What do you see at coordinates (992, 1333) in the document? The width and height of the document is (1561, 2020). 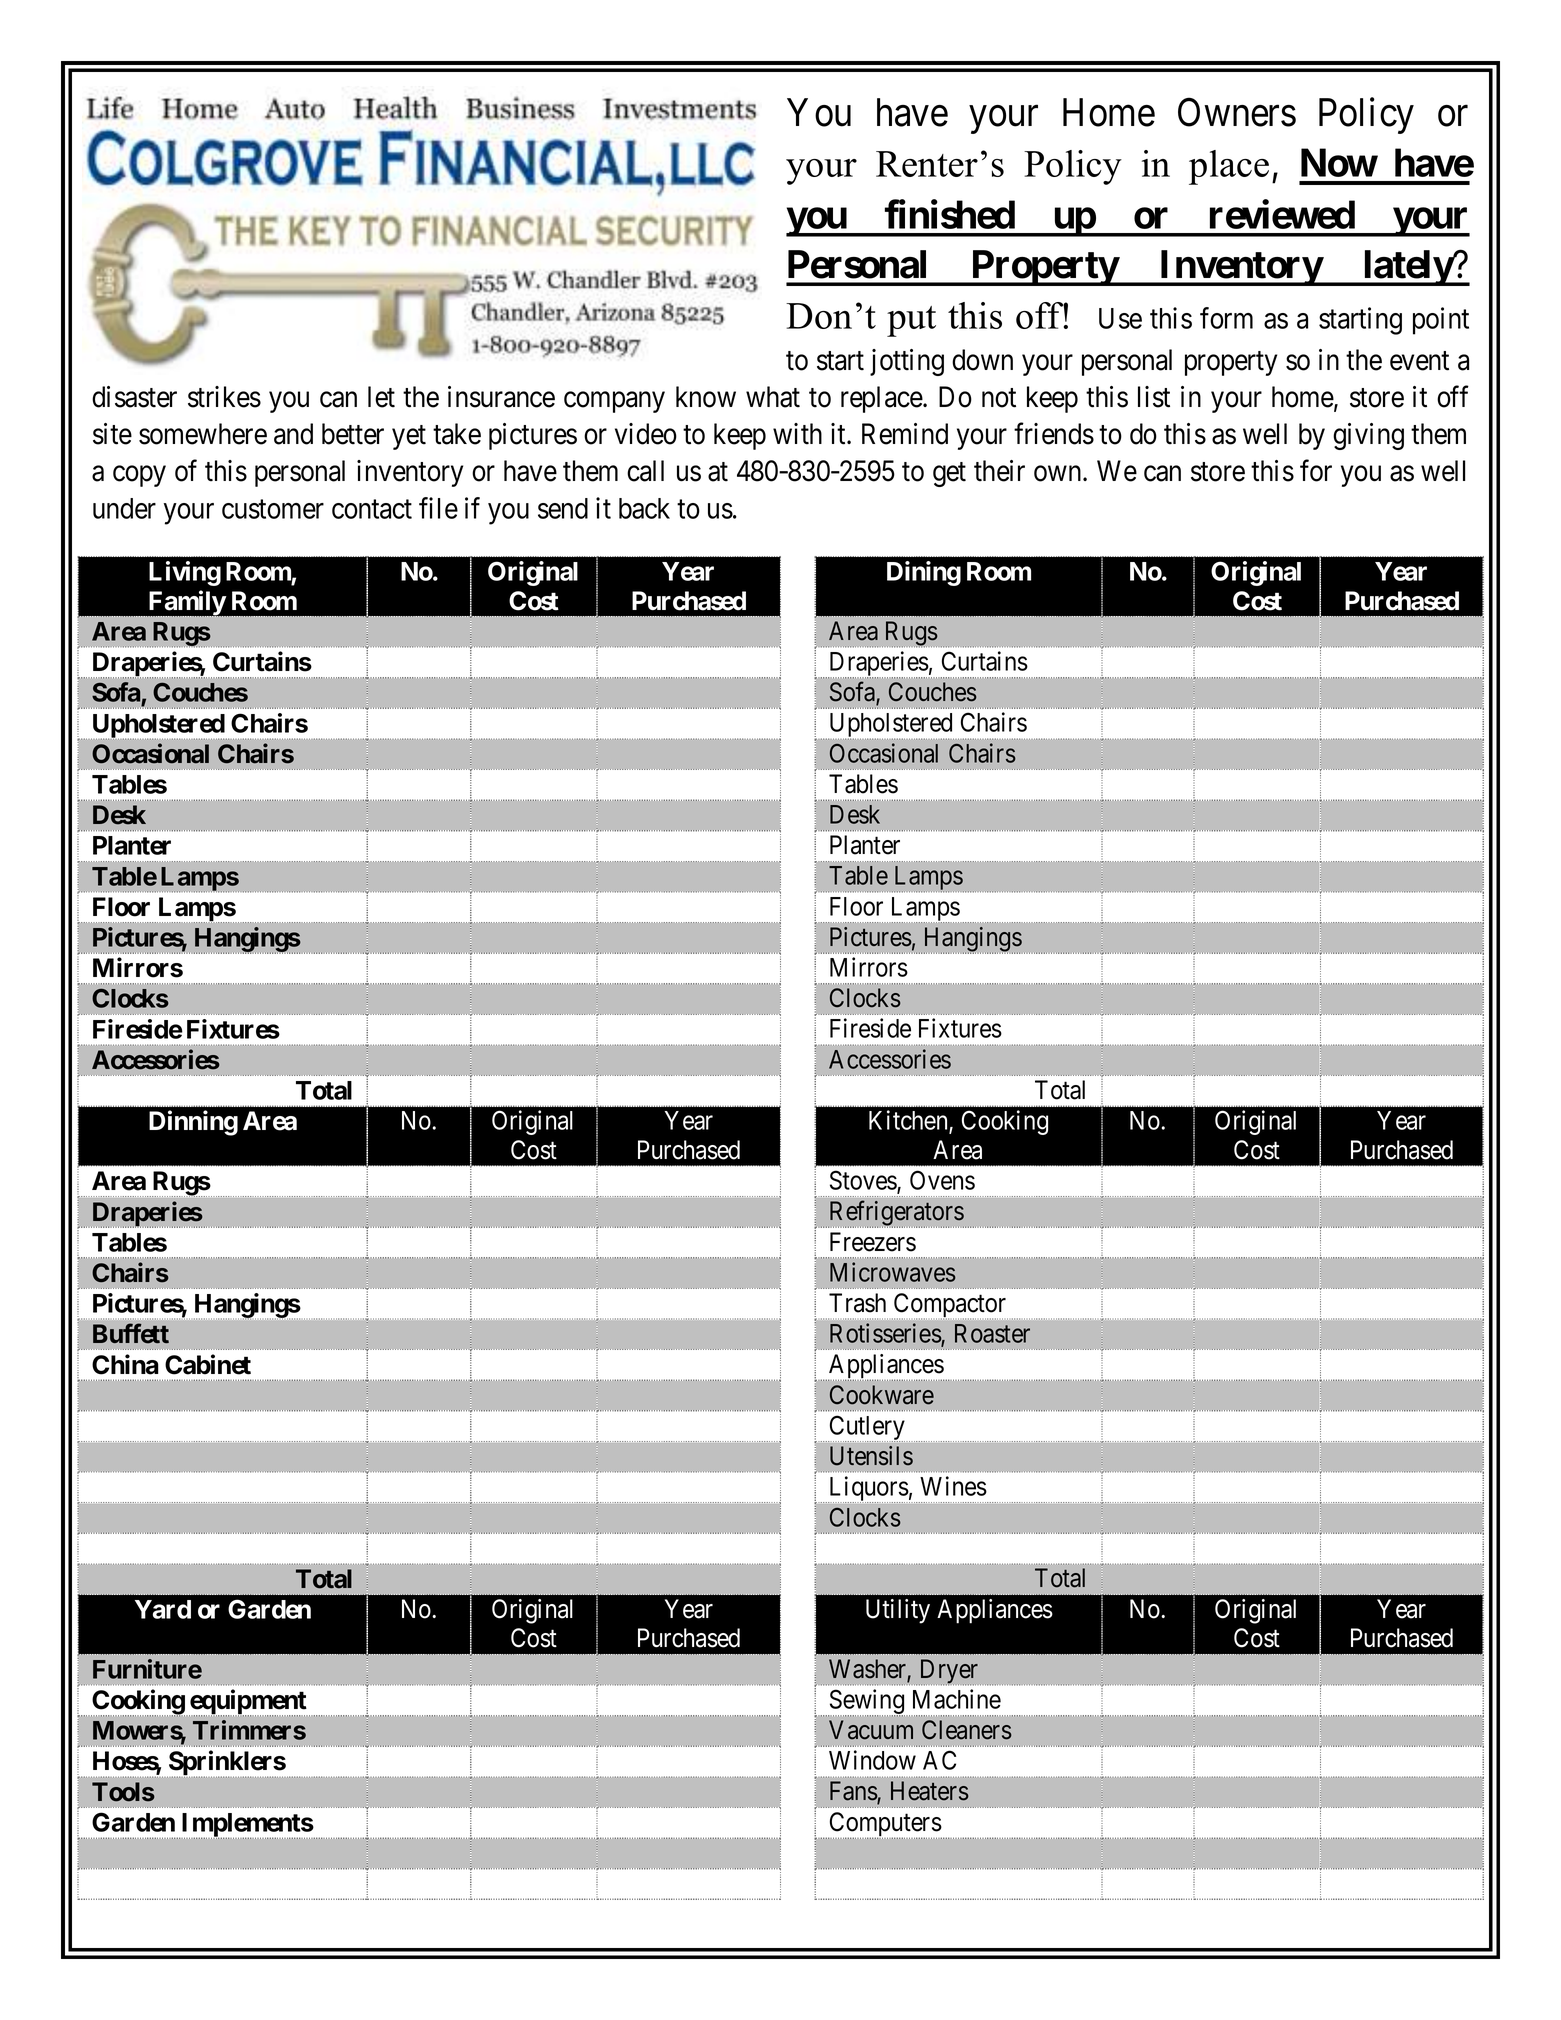 I see `Roaster` at bounding box center [992, 1333].
